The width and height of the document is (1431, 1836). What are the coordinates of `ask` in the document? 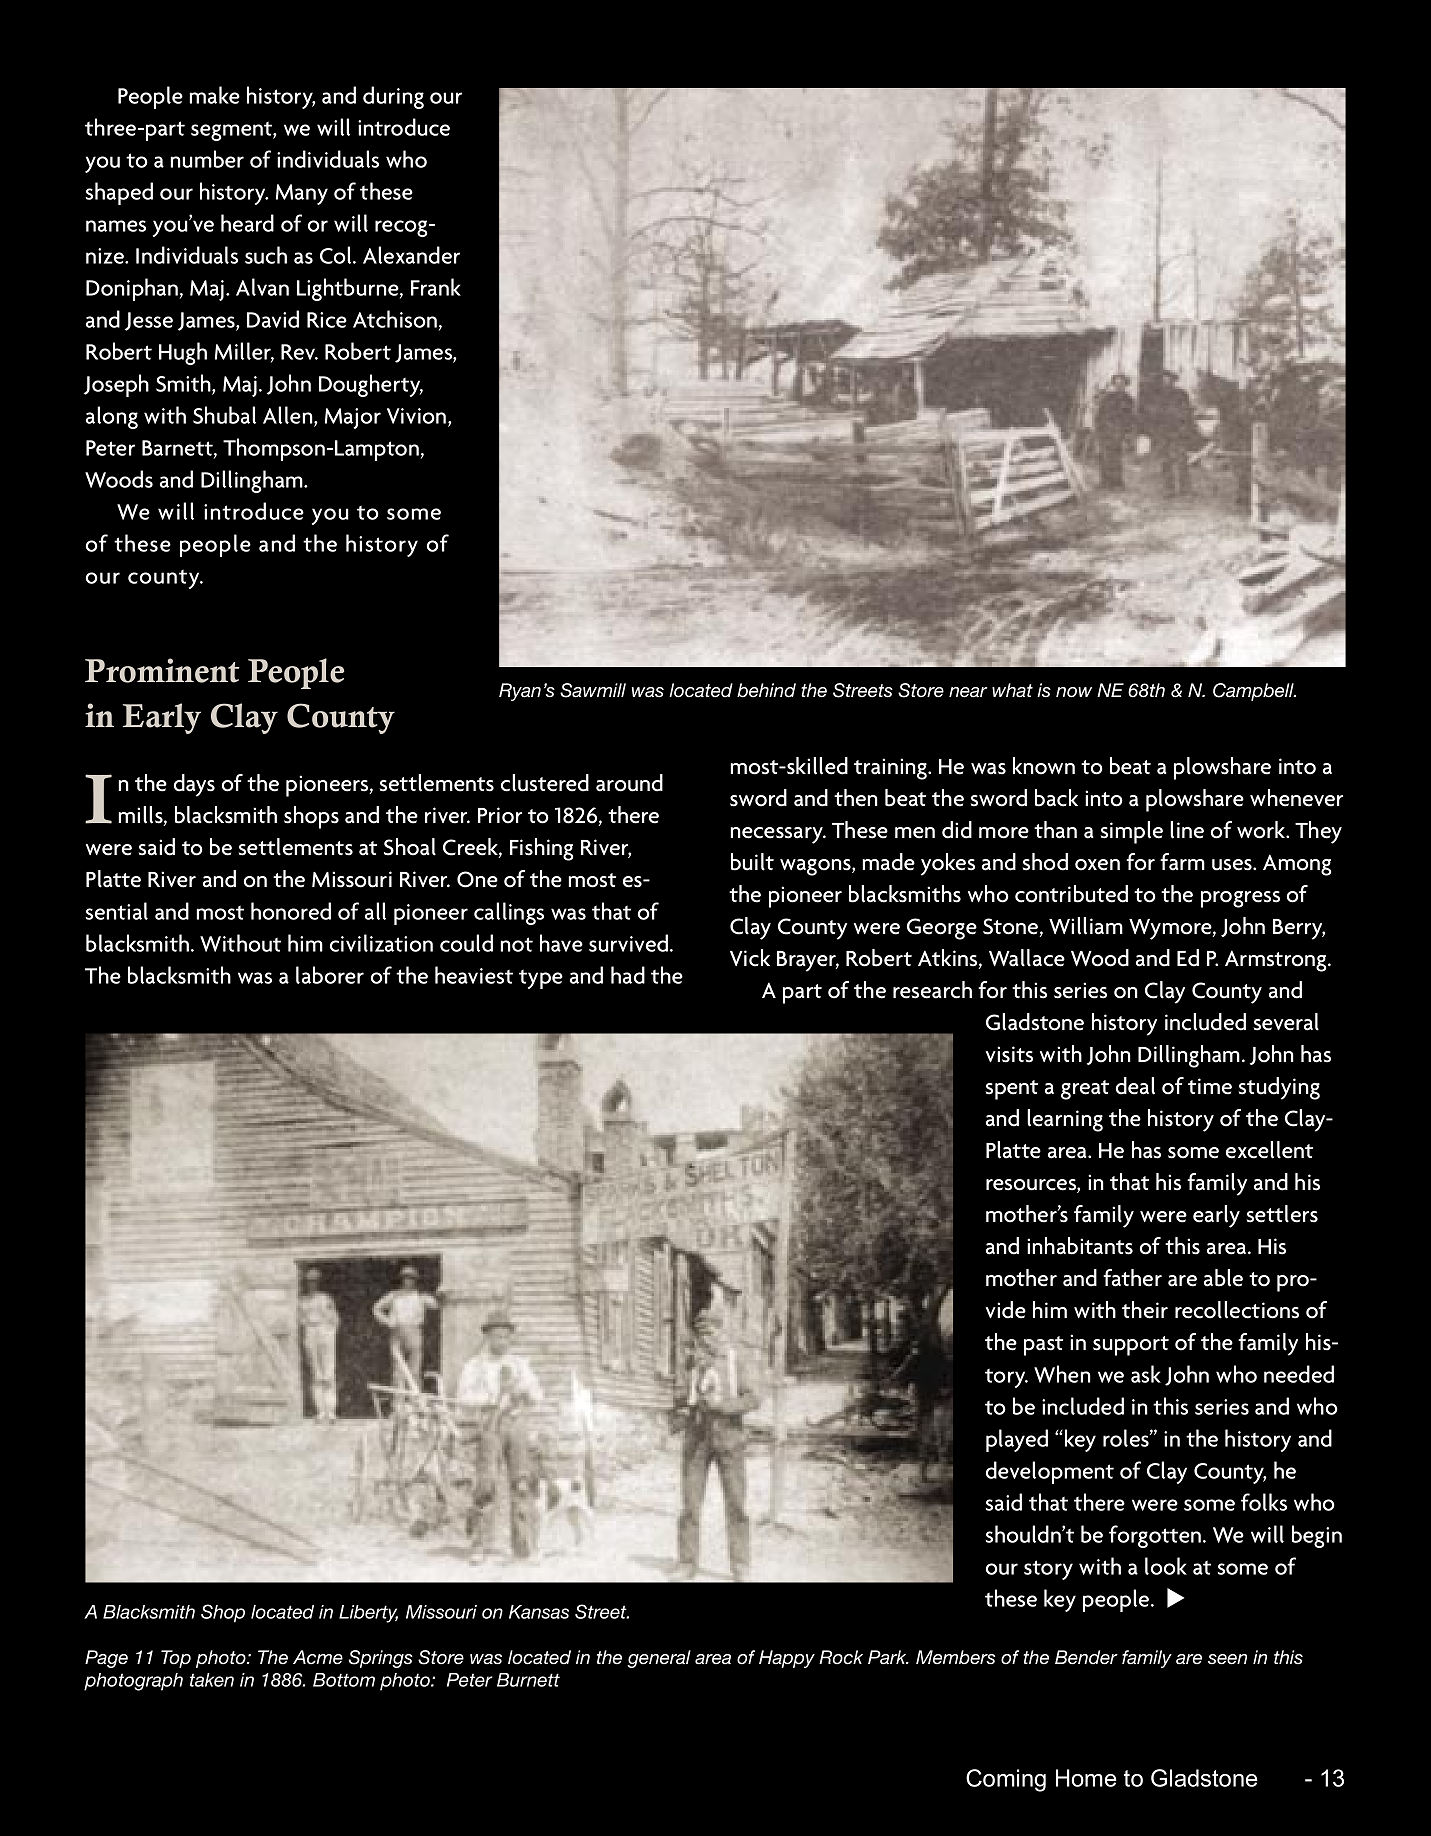 It's located at (1146, 1374).
